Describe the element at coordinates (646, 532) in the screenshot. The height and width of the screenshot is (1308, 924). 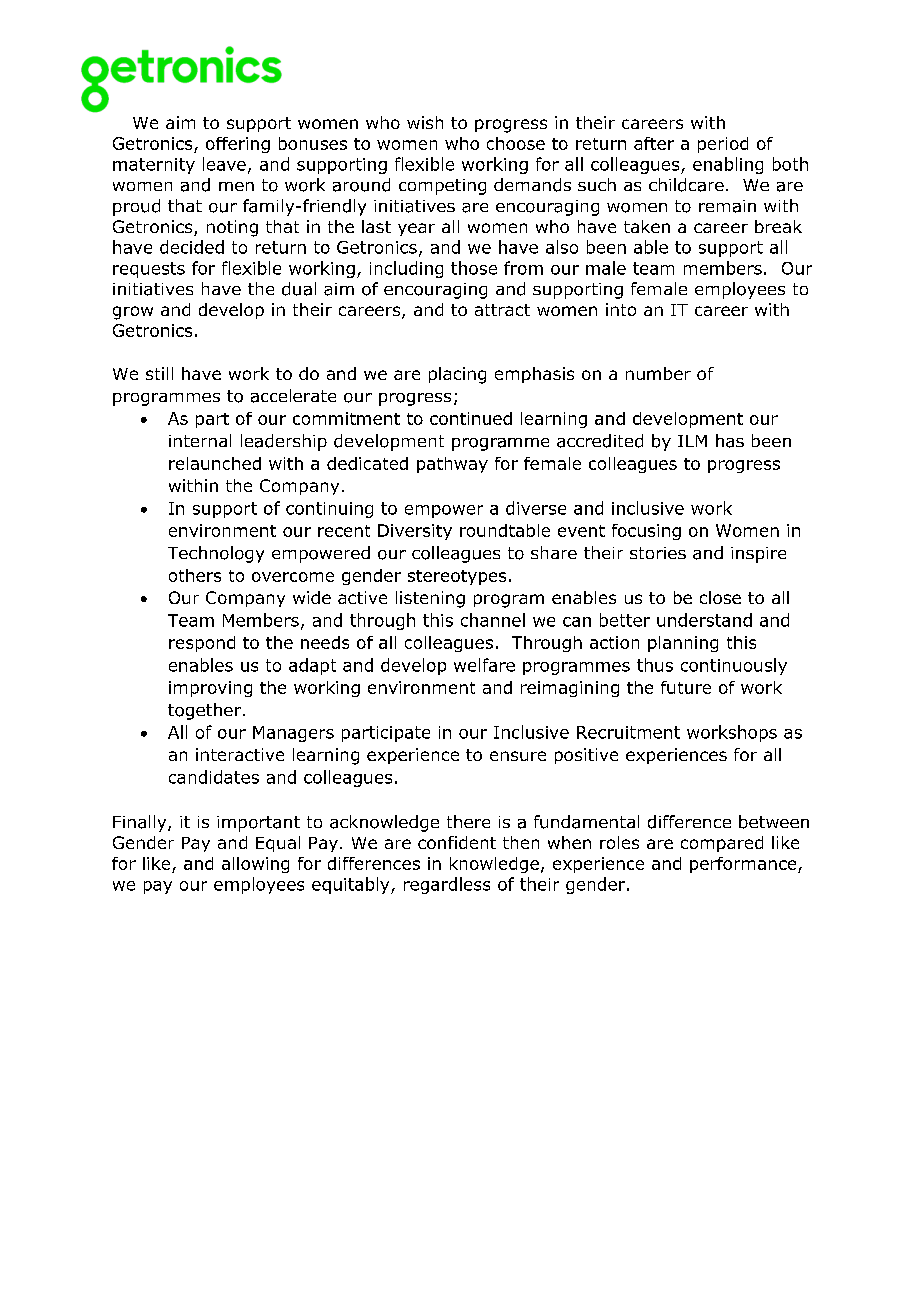
I see `focusing` at that location.
